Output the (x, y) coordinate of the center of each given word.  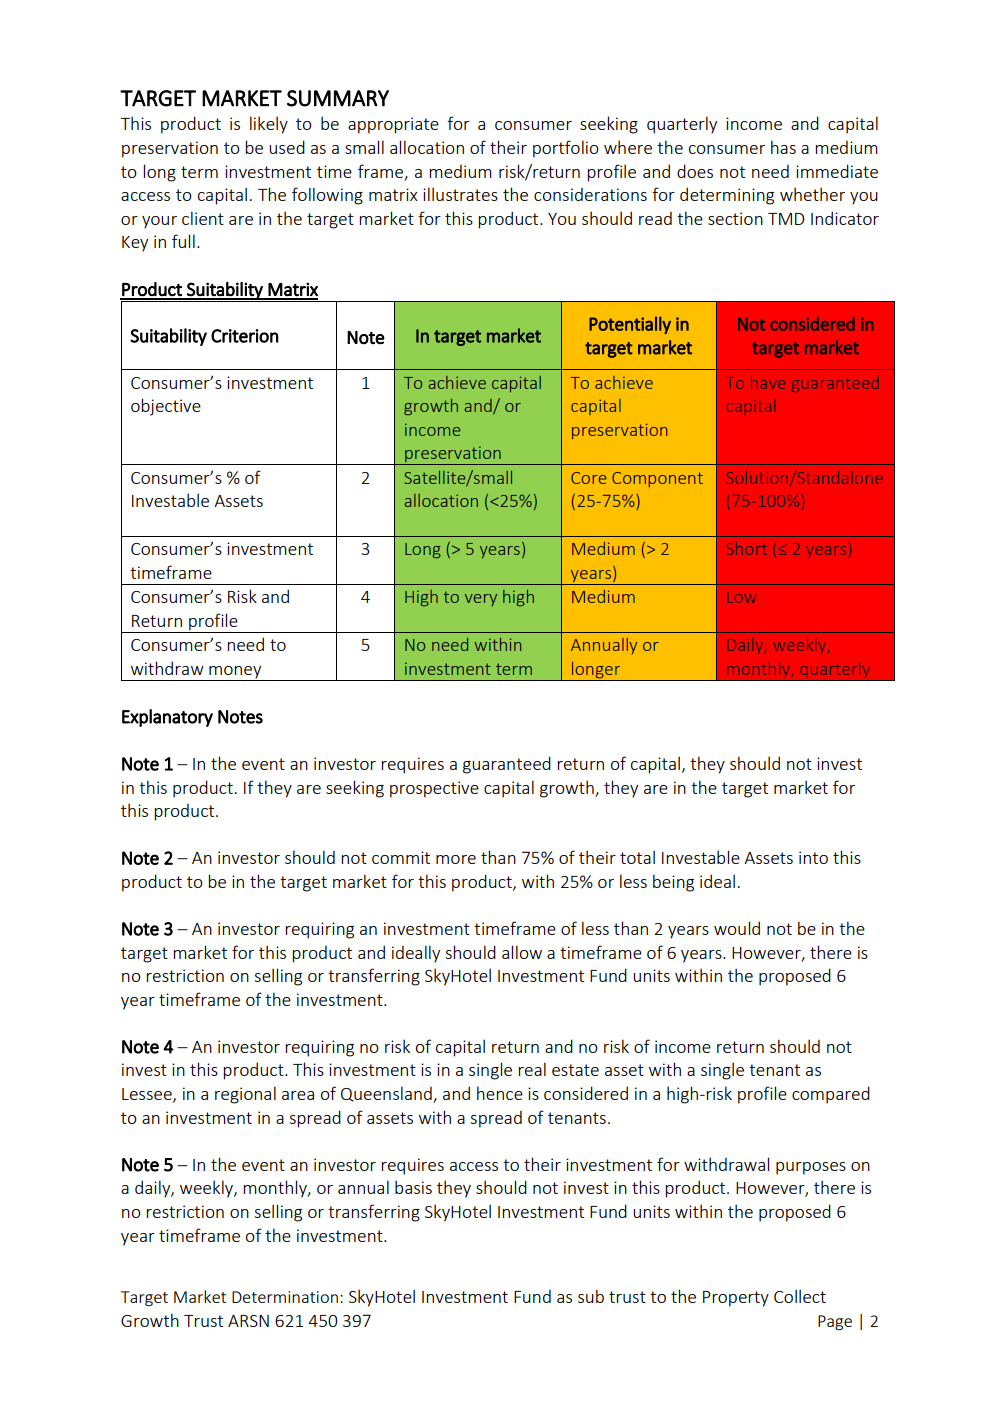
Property (736, 1299)
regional (245, 1095)
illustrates (460, 194)
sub (591, 1296)
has (783, 147)
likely (269, 125)
